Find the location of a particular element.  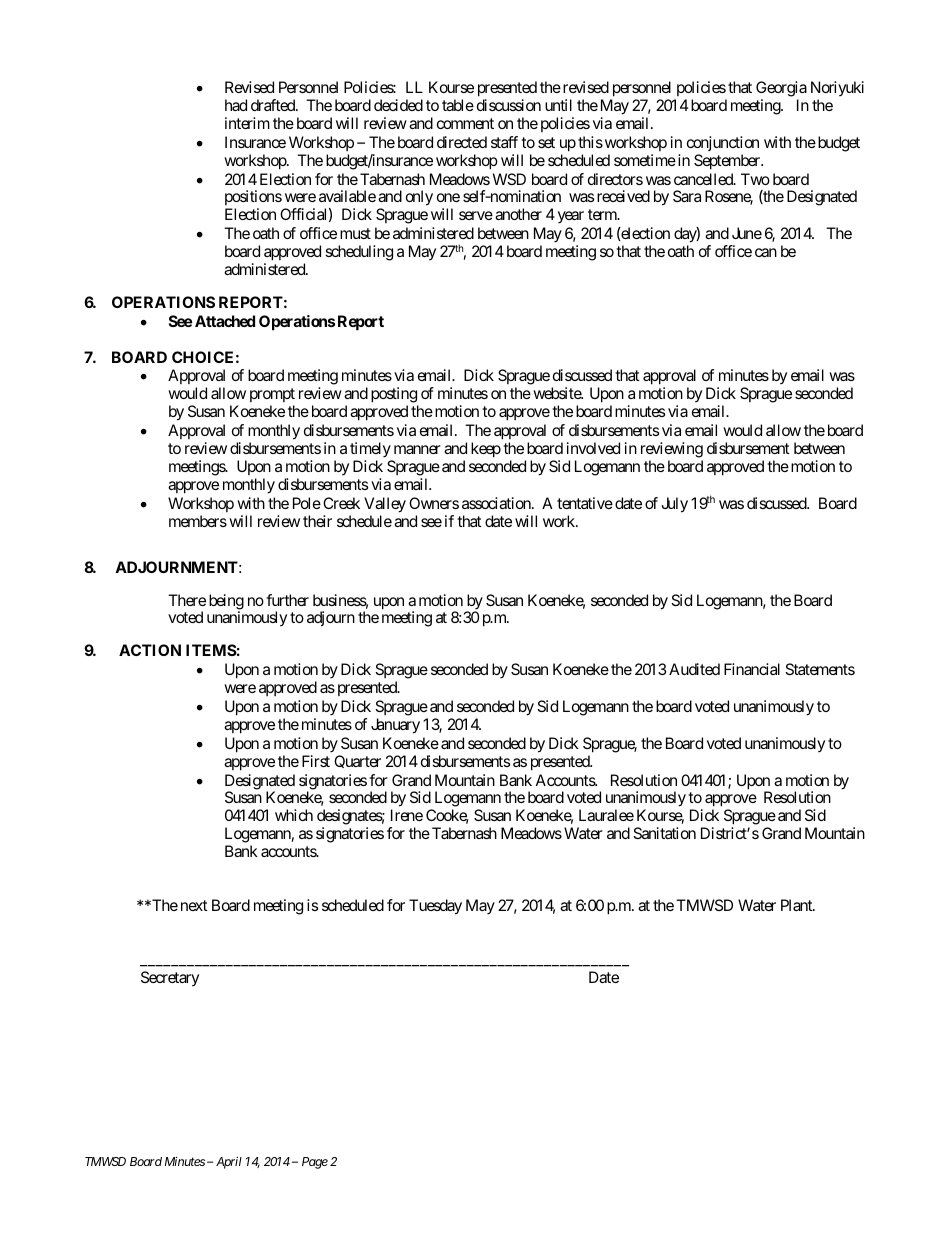

discussion is located at coordinates (509, 105).
